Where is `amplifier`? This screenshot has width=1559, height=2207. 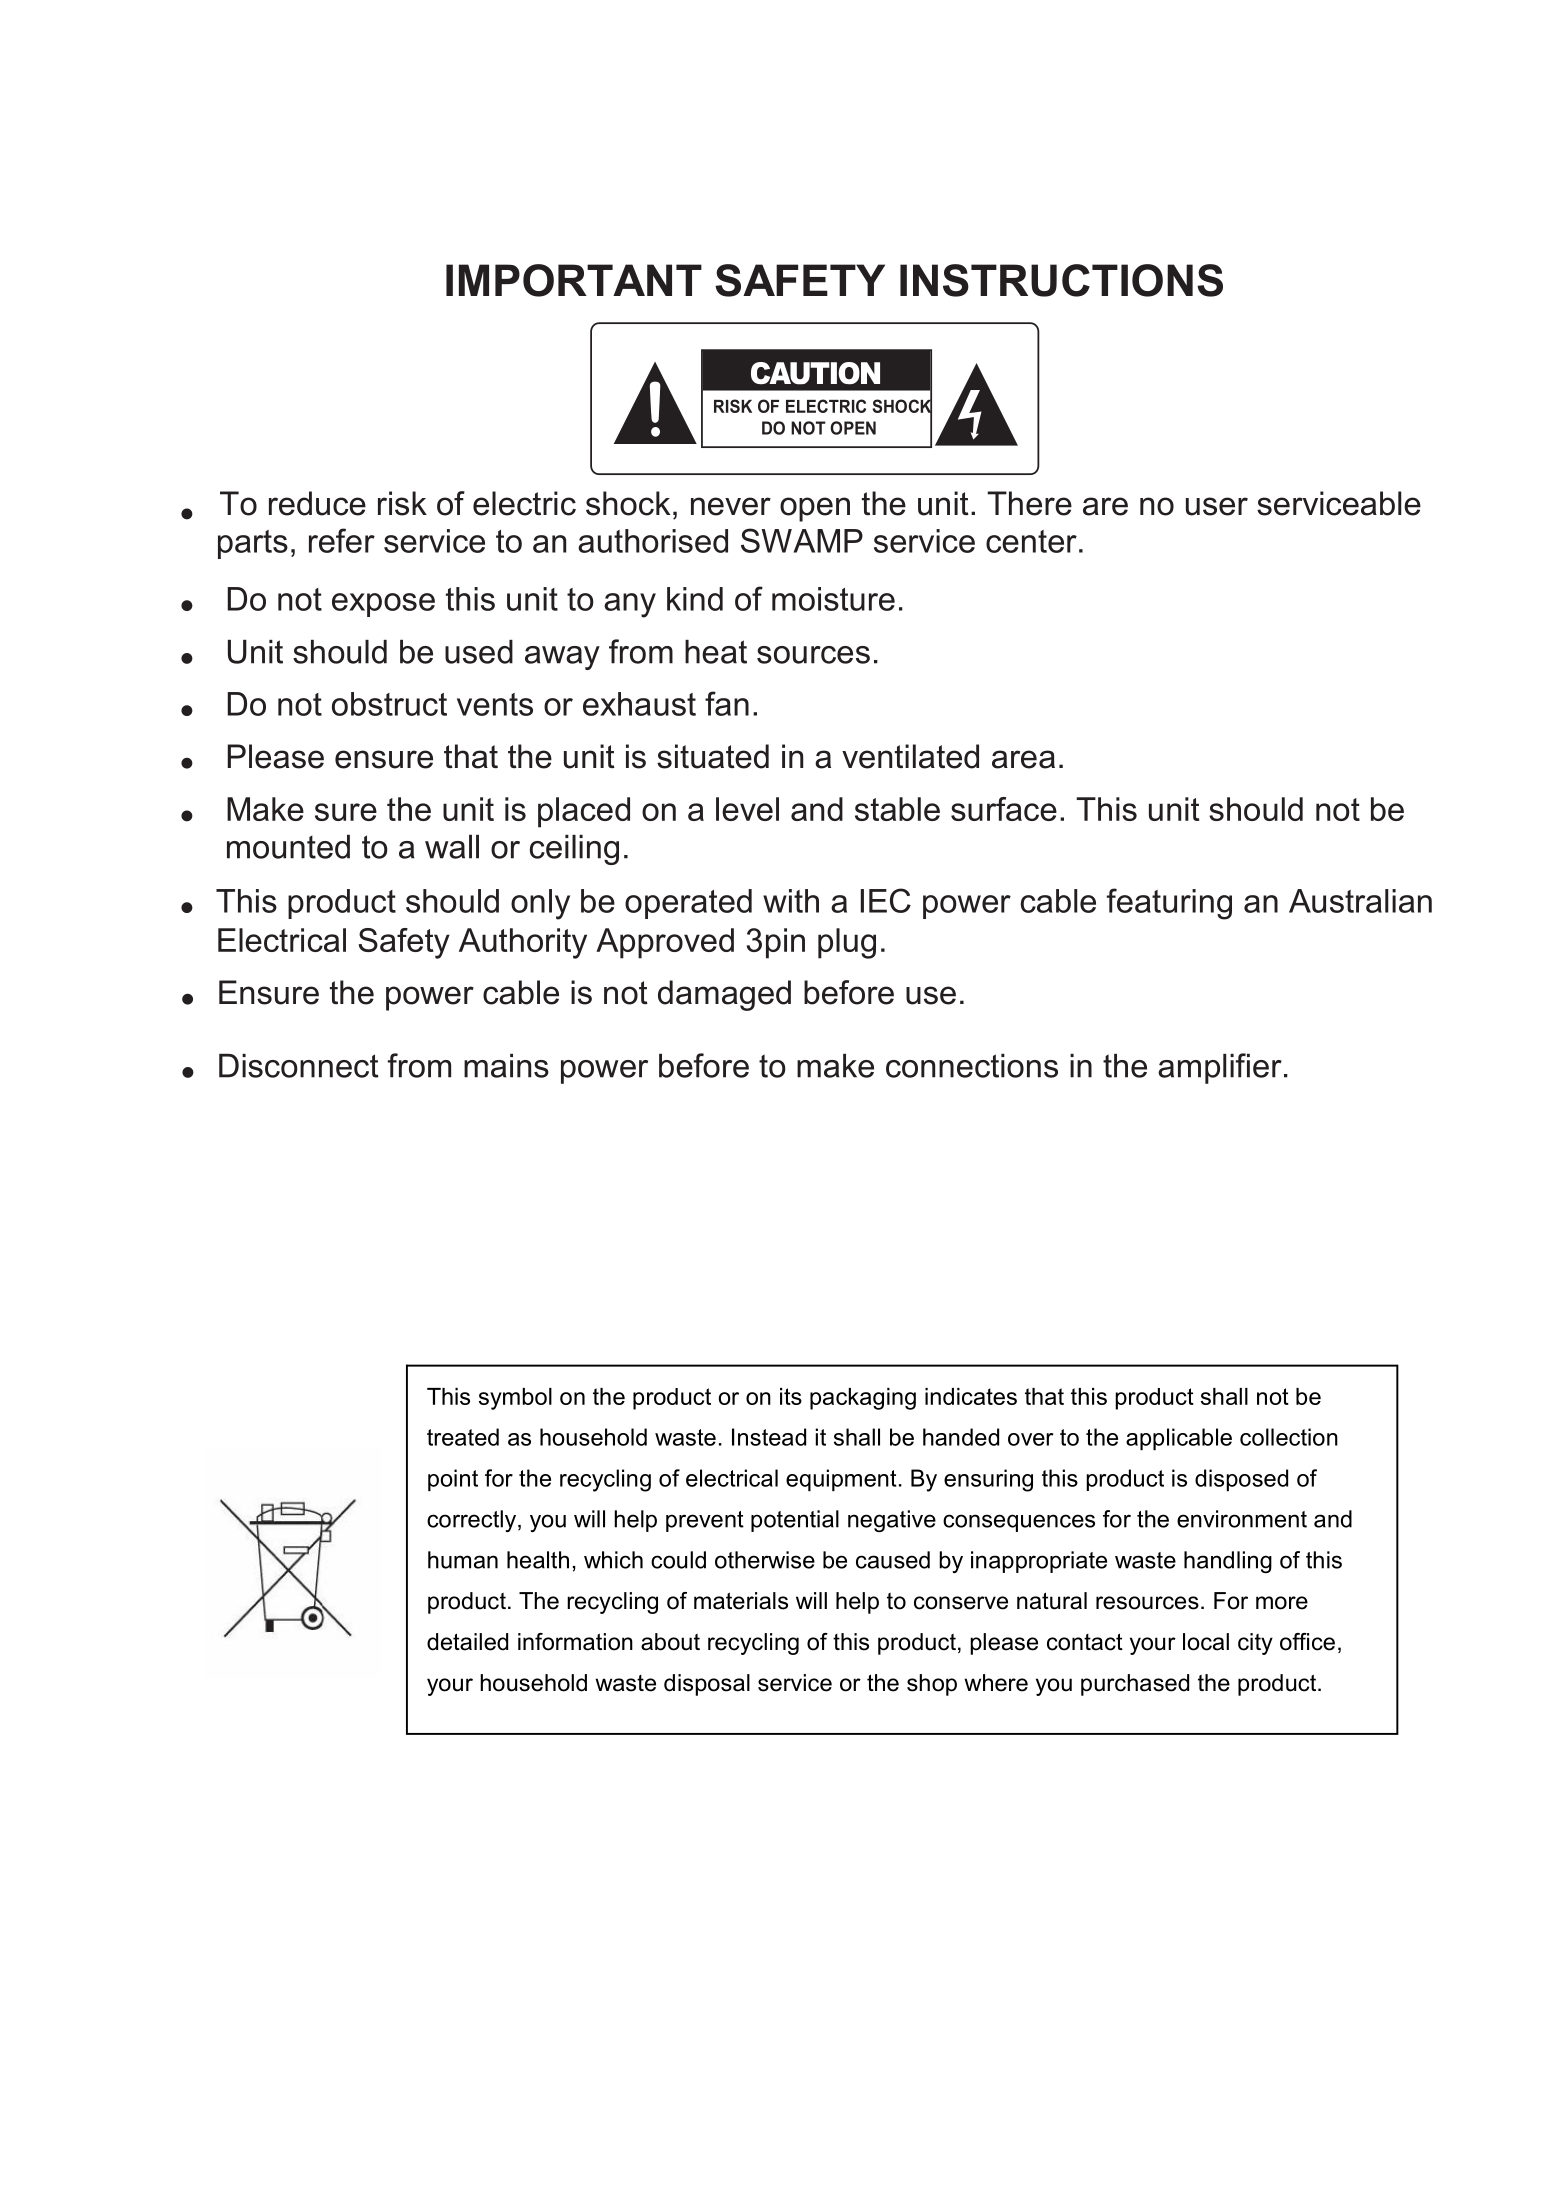 amplifier is located at coordinates (1220, 1068).
